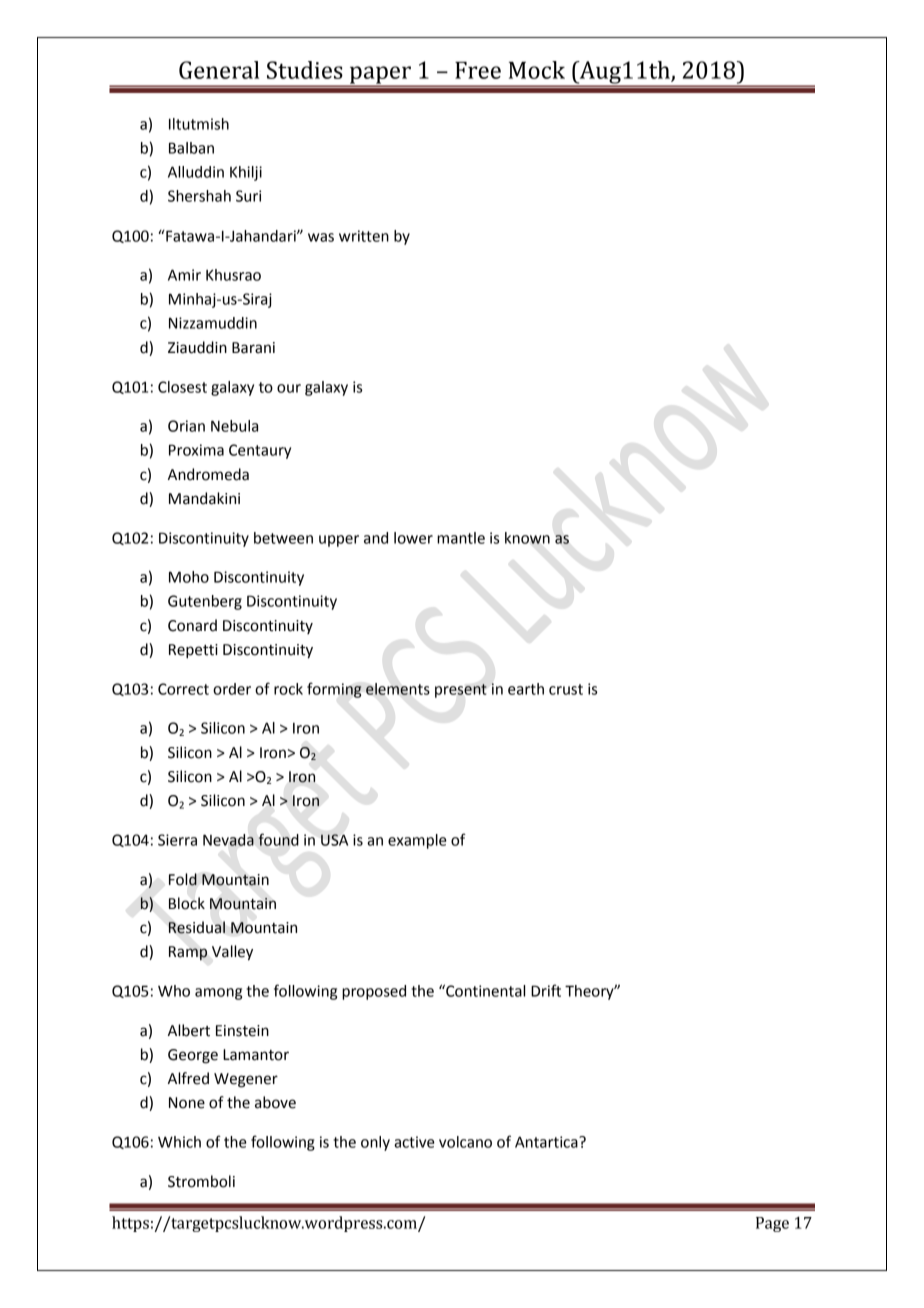  Describe the element at coordinates (414, 1142) in the screenshot. I see `active` at that location.
